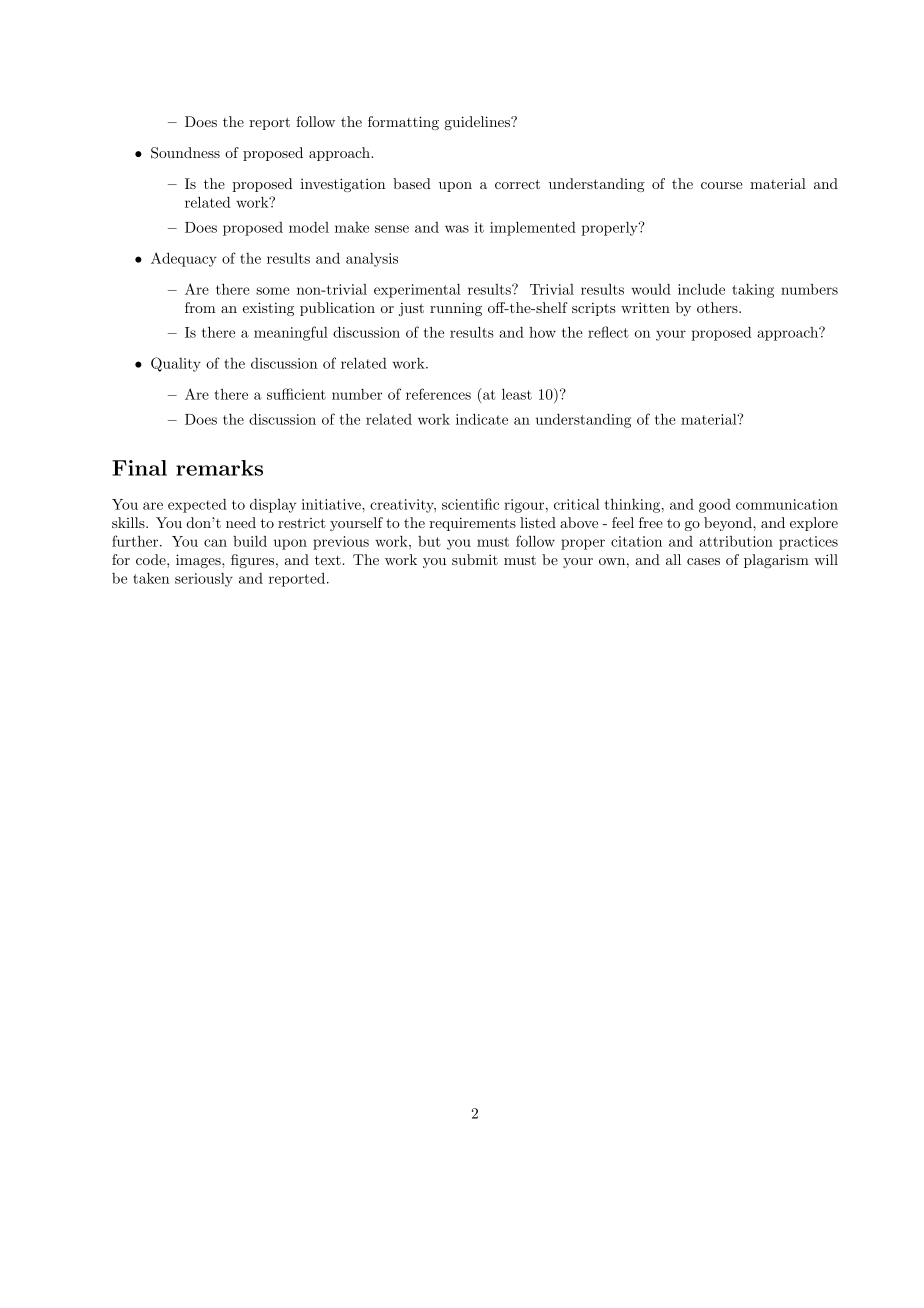  Describe the element at coordinates (717, 307) in the page. I see `others` at that location.
